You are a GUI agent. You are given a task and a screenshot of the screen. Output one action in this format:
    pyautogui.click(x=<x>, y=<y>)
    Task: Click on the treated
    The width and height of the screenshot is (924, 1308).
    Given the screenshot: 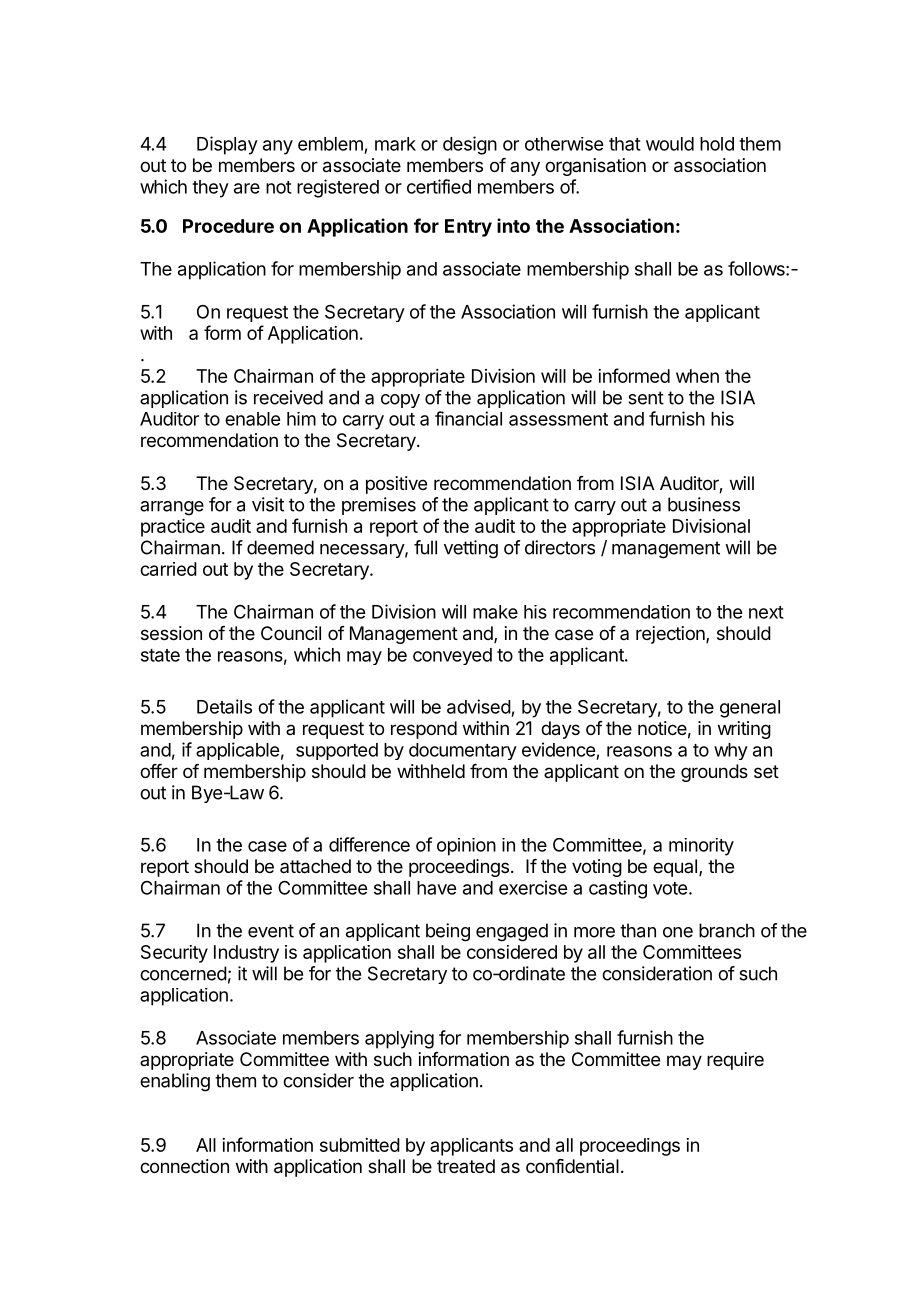 What is the action you would take?
    pyautogui.click(x=466, y=1166)
